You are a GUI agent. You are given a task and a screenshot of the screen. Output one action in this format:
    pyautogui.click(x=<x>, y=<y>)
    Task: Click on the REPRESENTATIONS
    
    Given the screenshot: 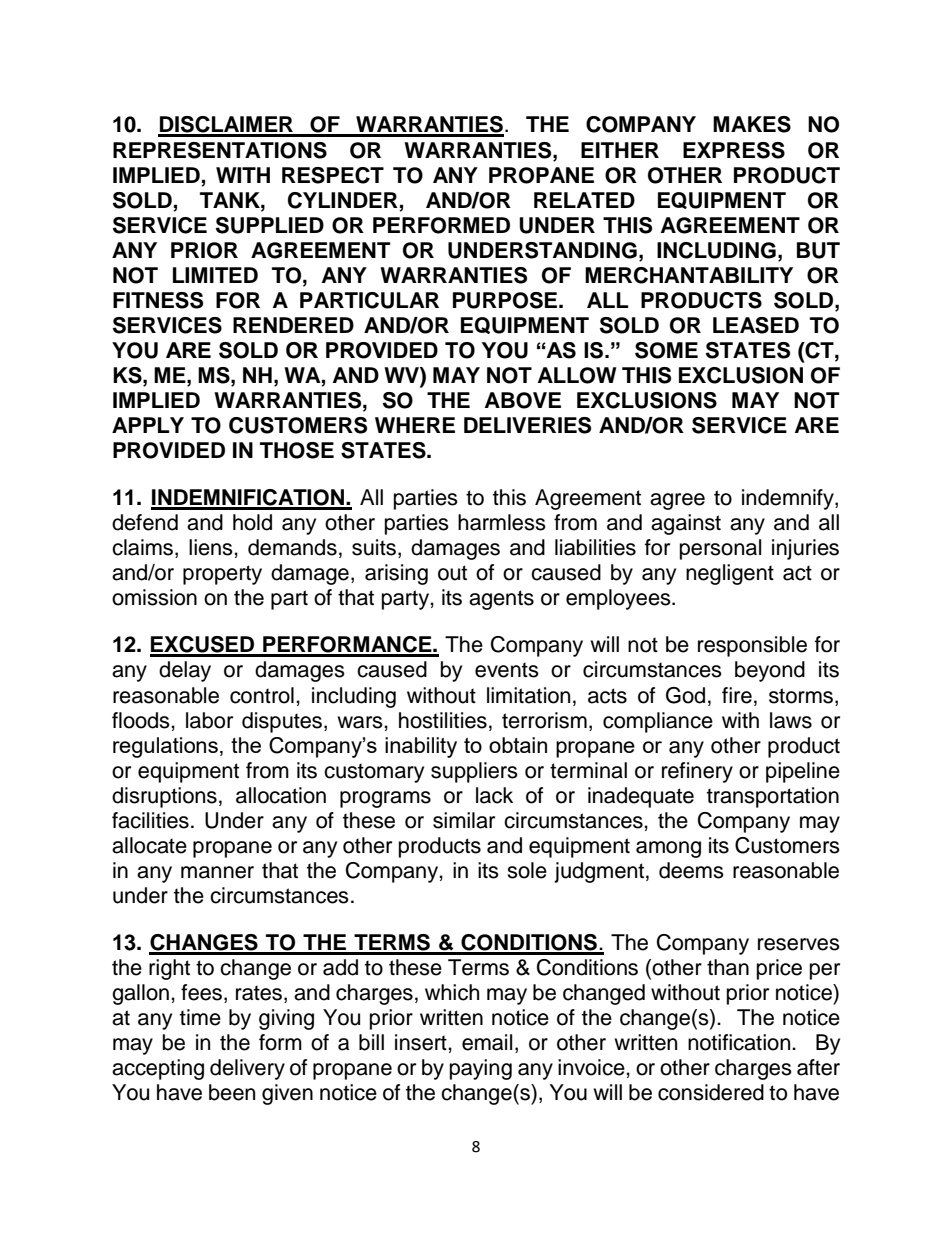 What is the action you would take?
    pyautogui.click(x=220, y=150)
